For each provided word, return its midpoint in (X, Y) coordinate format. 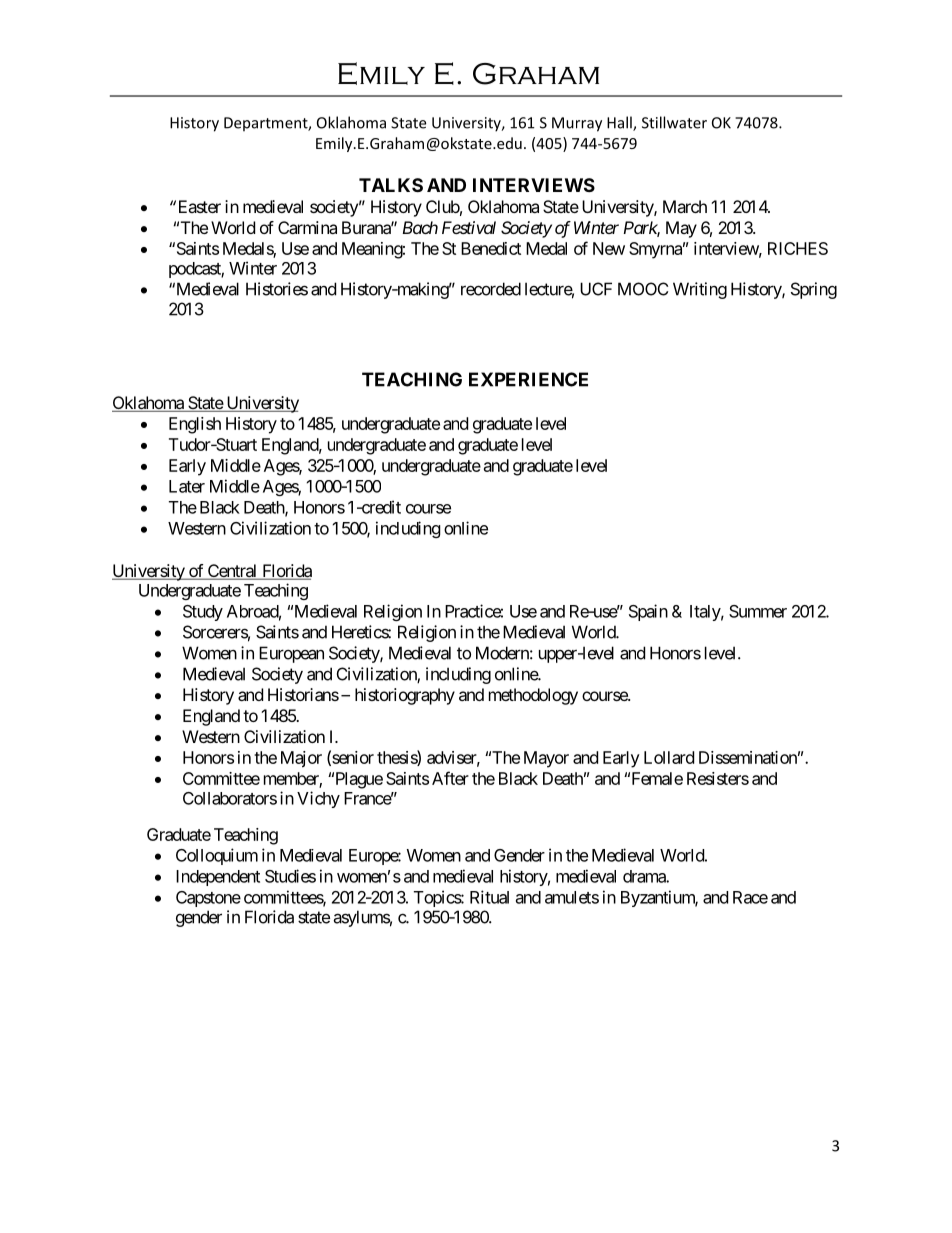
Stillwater (674, 122)
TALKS (391, 185)
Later (187, 486)
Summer (758, 611)
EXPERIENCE (528, 379)
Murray (577, 124)
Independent (218, 878)
